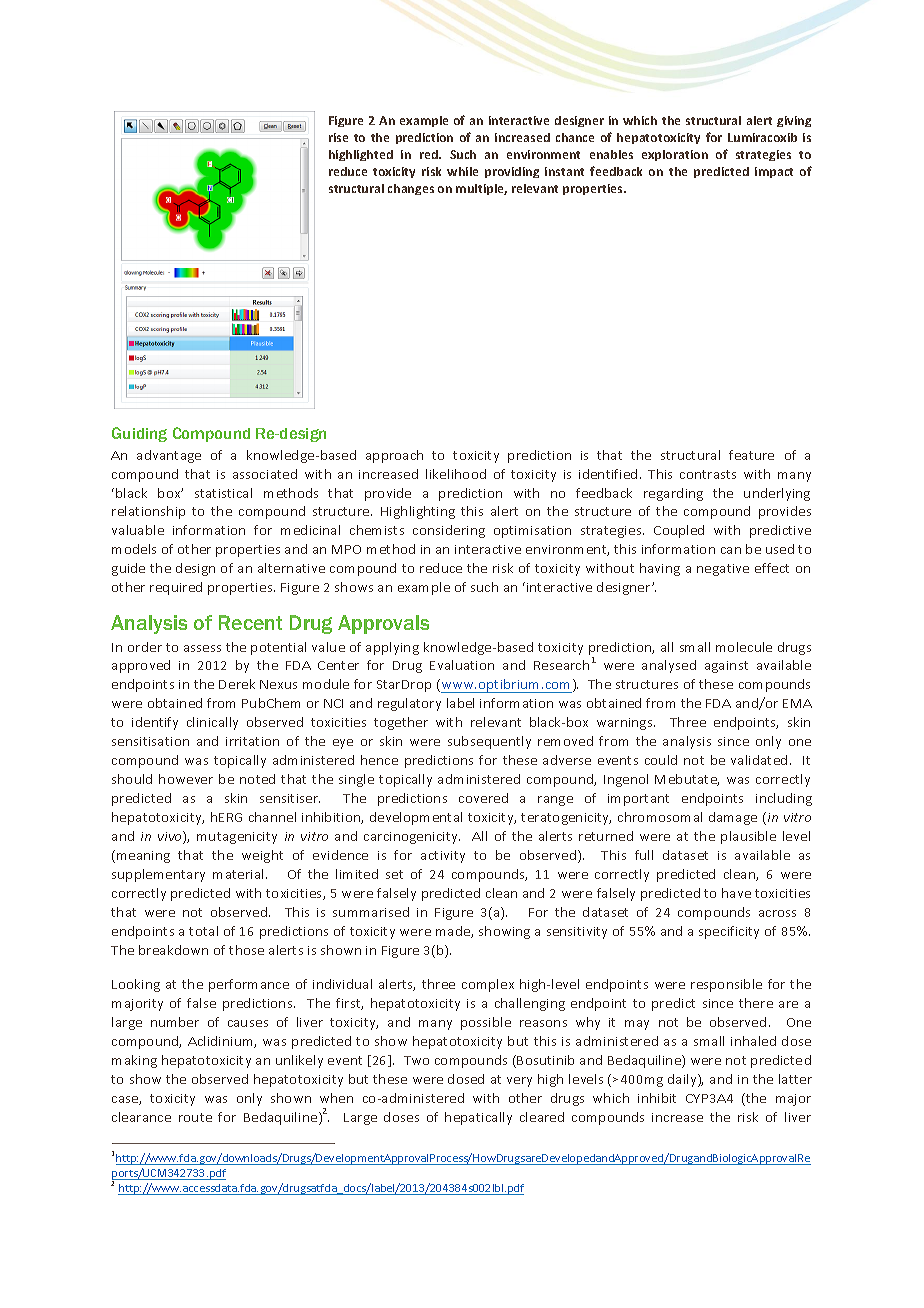  I want to click on validated, so click(759, 760).
